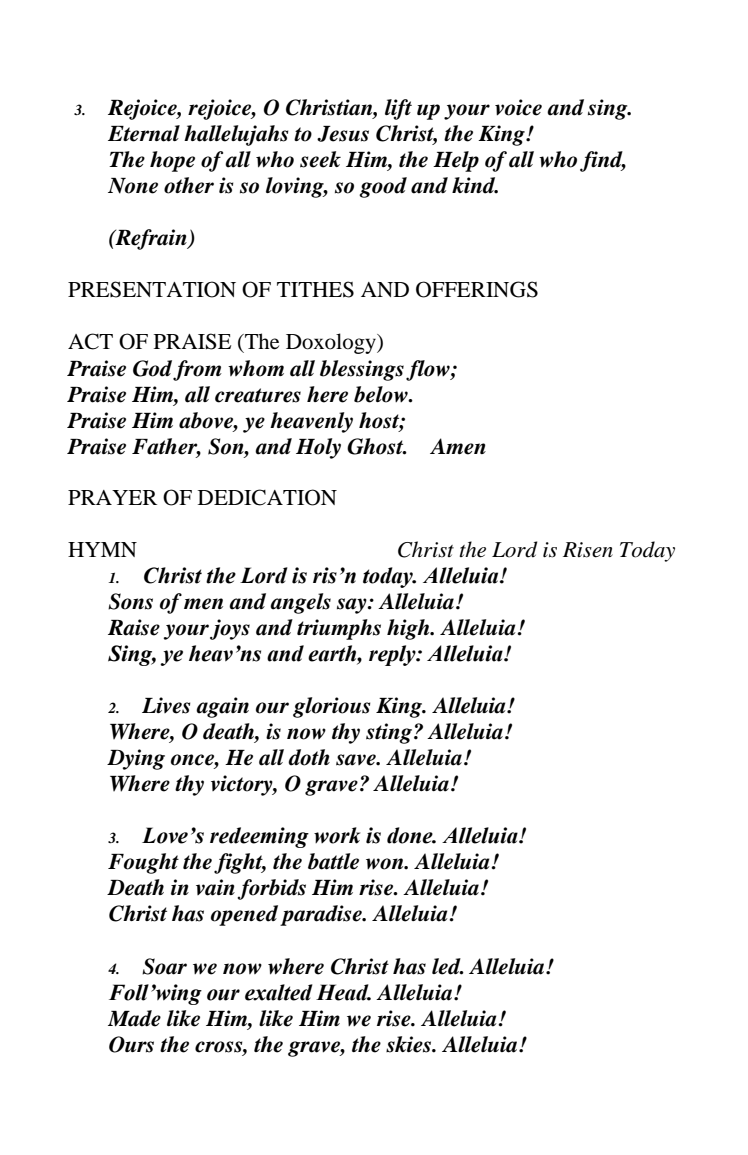 The width and height of the screenshot is (748, 1155). Describe the element at coordinates (279, 992) in the screenshot. I see `exalted` at that location.
